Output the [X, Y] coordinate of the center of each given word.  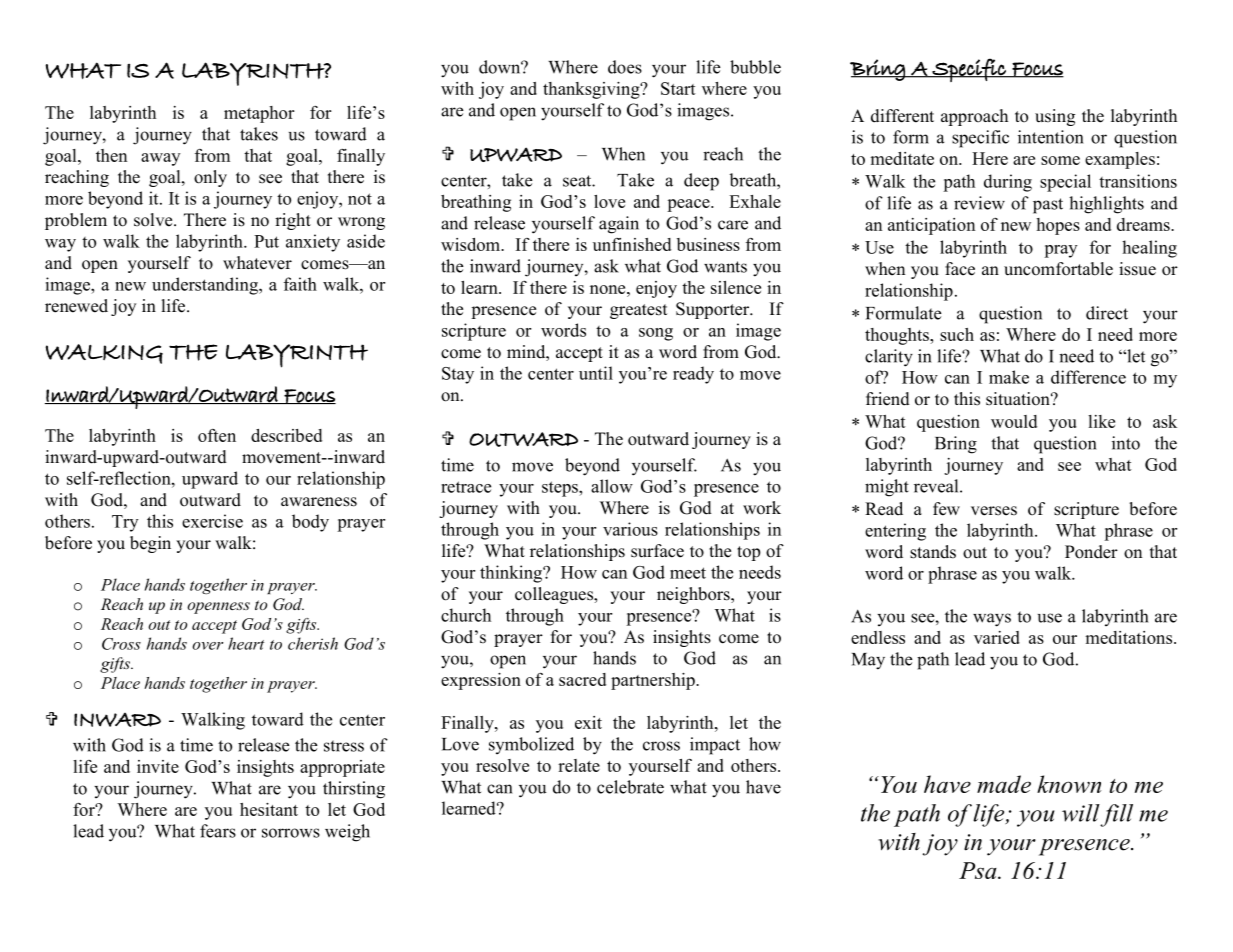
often [217, 435]
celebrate [630, 787]
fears [218, 831]
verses [994, 511]
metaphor [259, 114]
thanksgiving [592, 90]
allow [612, 486]
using [1055, 117]
